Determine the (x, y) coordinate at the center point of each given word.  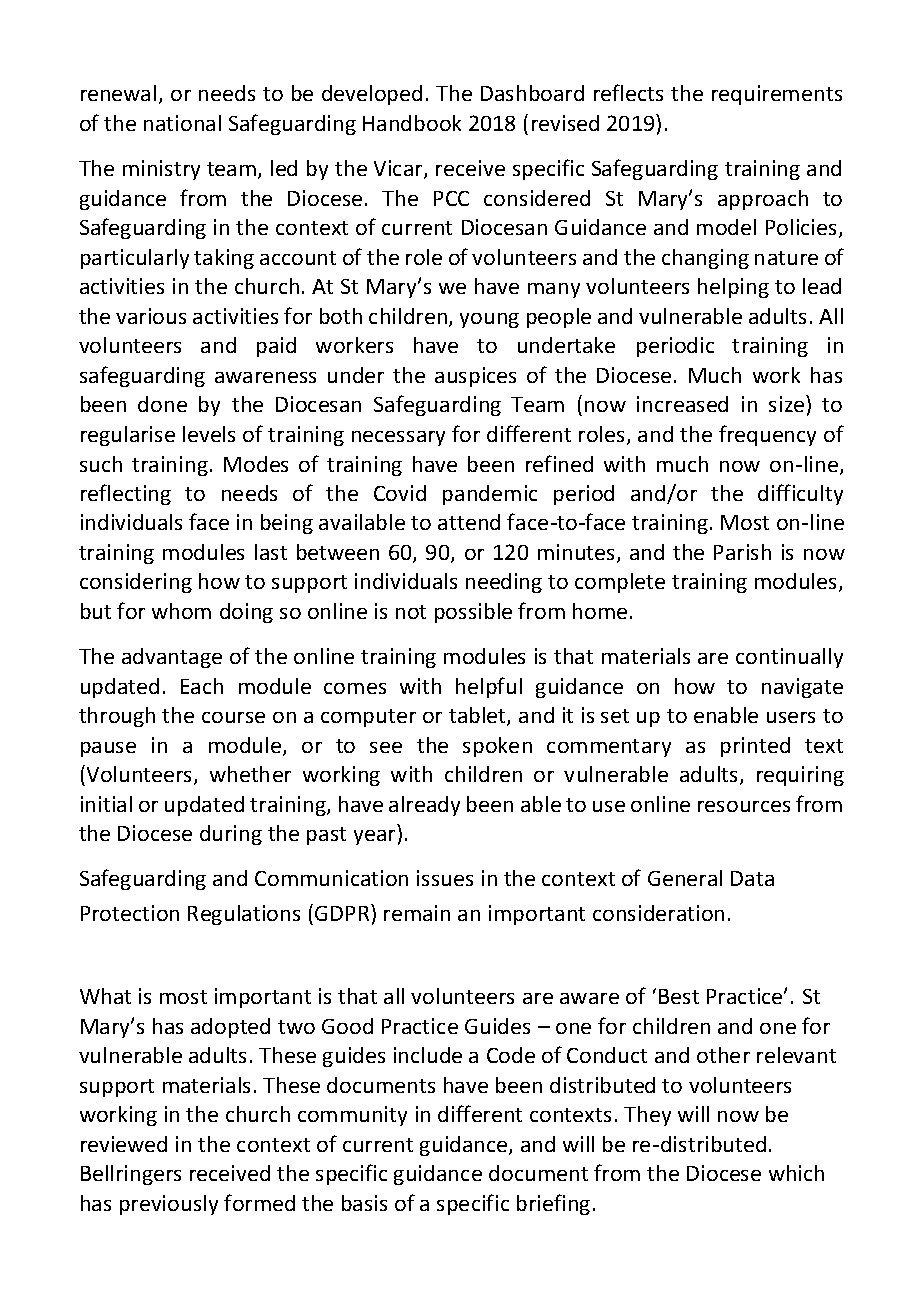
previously (169, 1205)
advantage (172, 658)
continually (789, 658)
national (182, 123)
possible (473, 613)
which (796, 1173)
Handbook (412, 123)
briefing (553, 1204)
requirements (777, 95)
